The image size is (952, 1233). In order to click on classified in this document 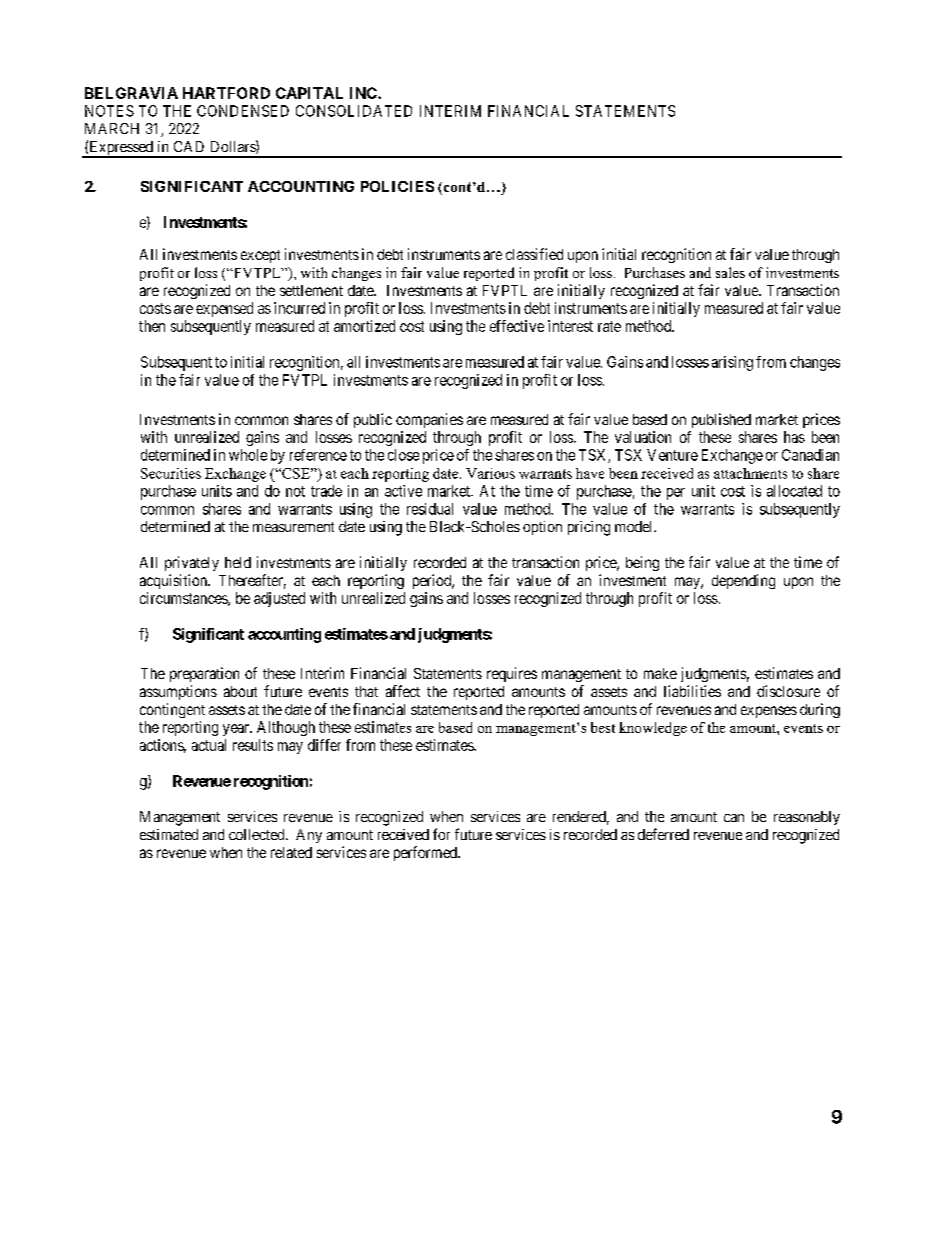, I will do `click(534, 254)`.
